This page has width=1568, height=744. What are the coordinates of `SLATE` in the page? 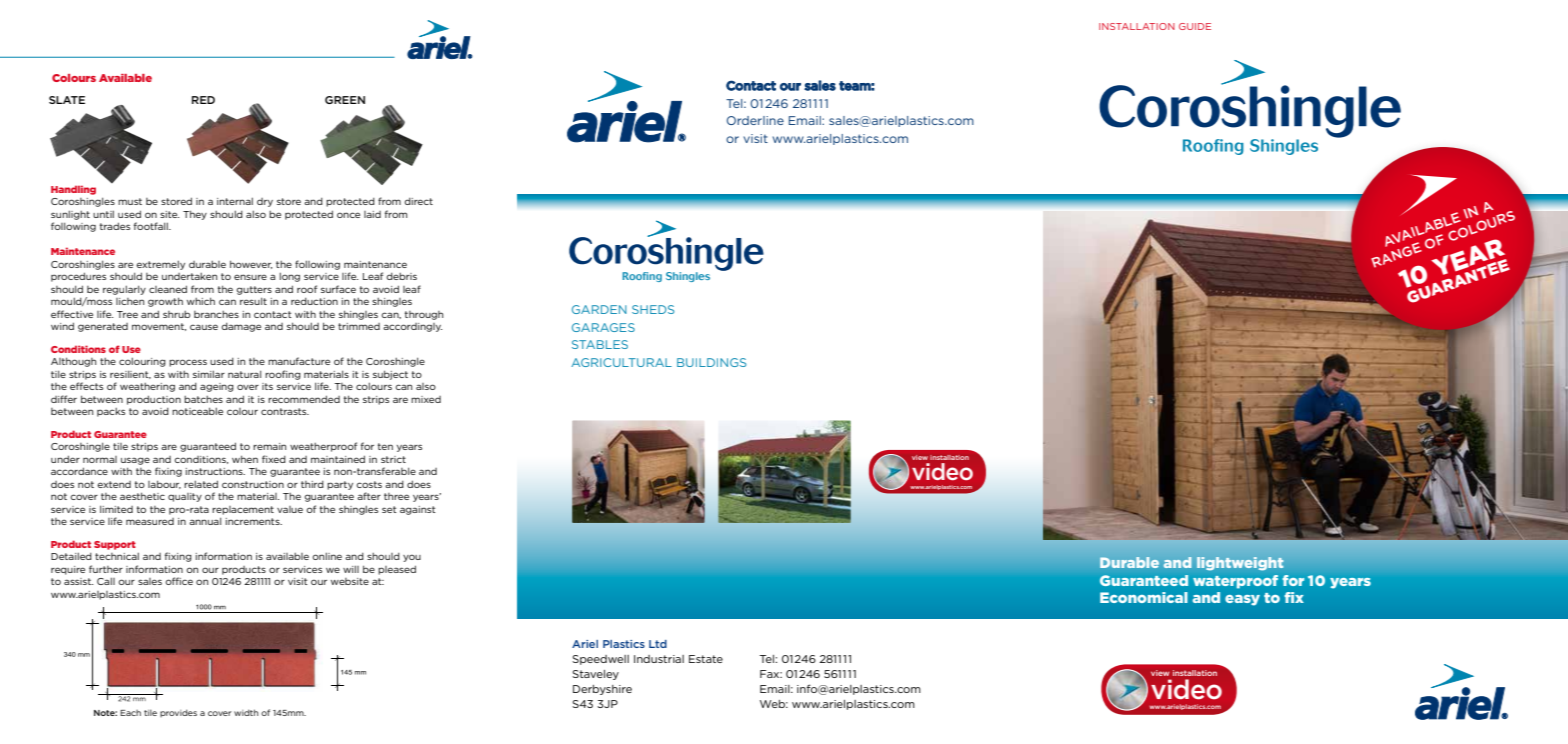 It's located at (67, 100).
